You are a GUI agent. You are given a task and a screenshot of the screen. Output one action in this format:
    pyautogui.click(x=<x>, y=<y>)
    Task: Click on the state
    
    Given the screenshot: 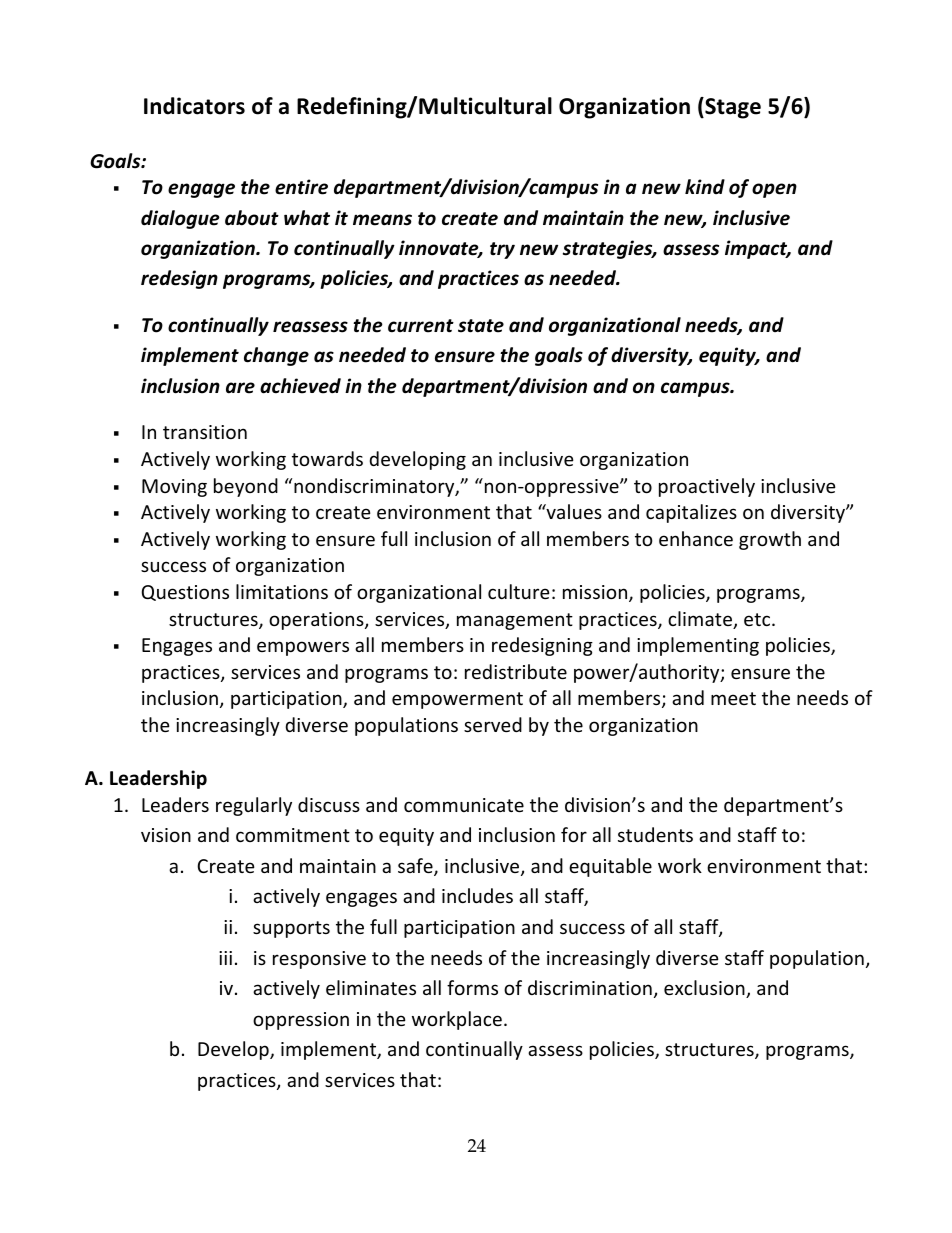 What is the action you would take?
    pyautogui.click(x=481, y=326)
